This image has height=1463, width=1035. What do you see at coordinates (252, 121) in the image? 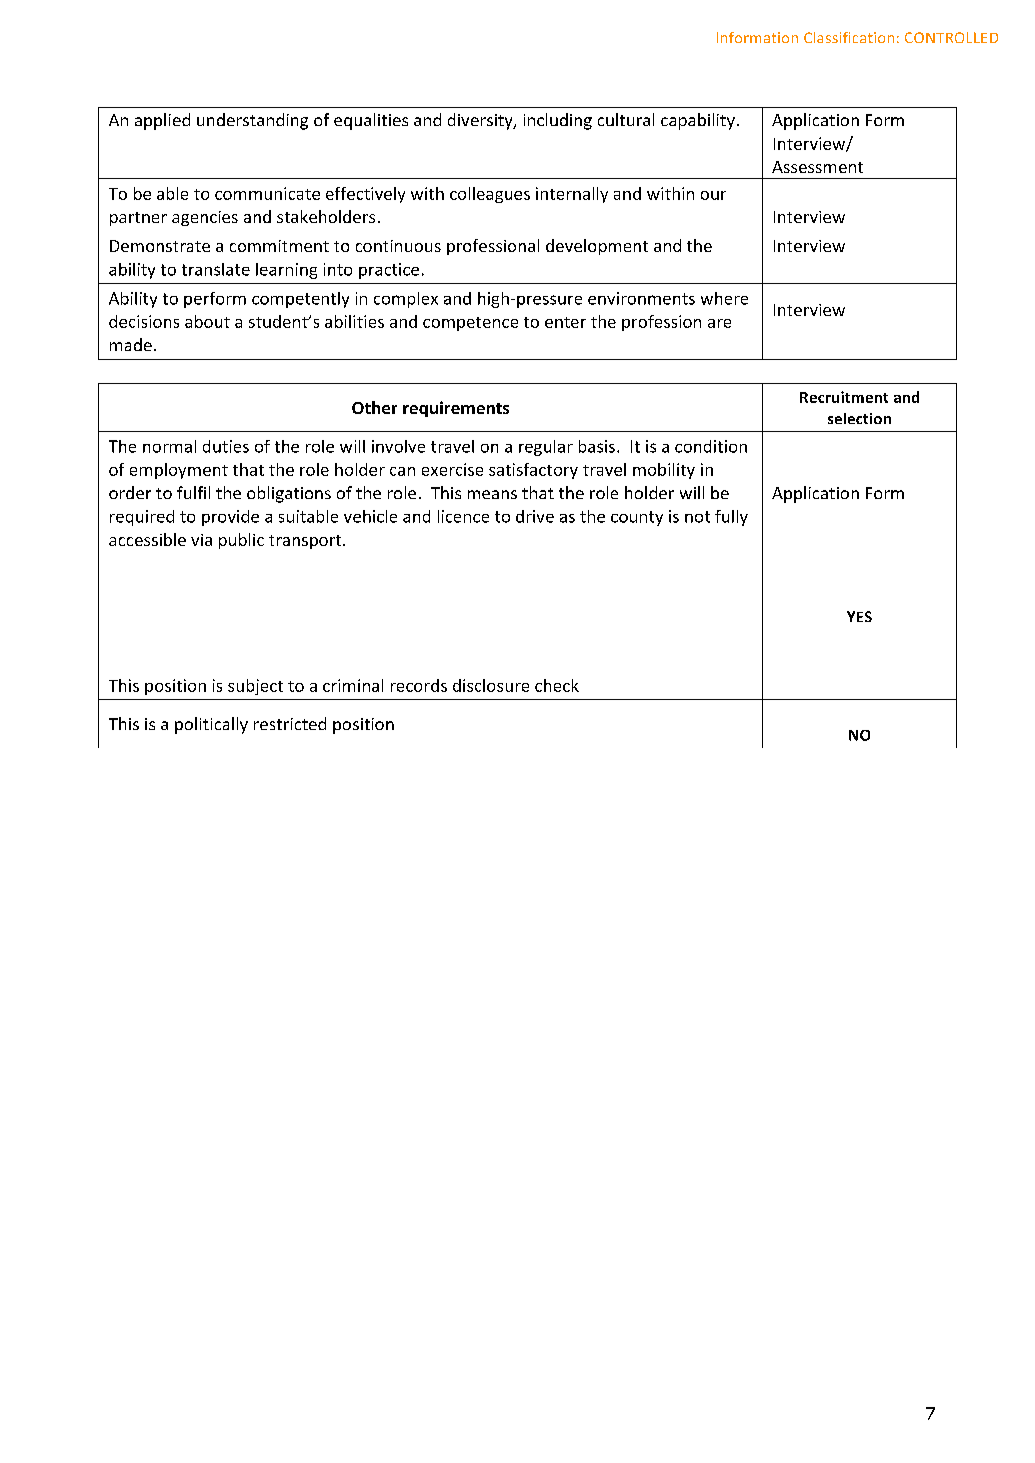
I see `understanding` at bounding box center [252, 121].
